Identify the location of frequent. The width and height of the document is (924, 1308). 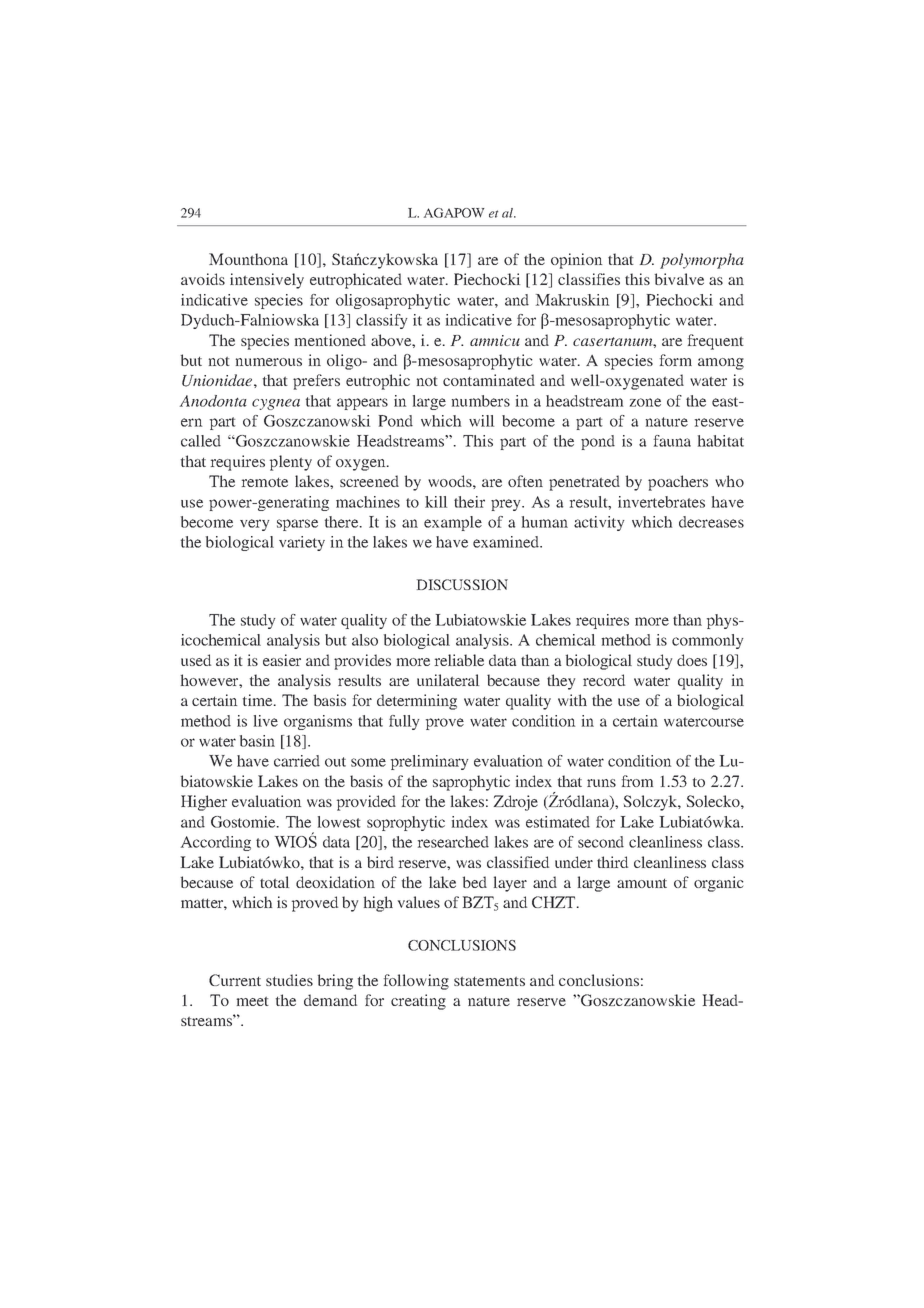
(716, 342).
